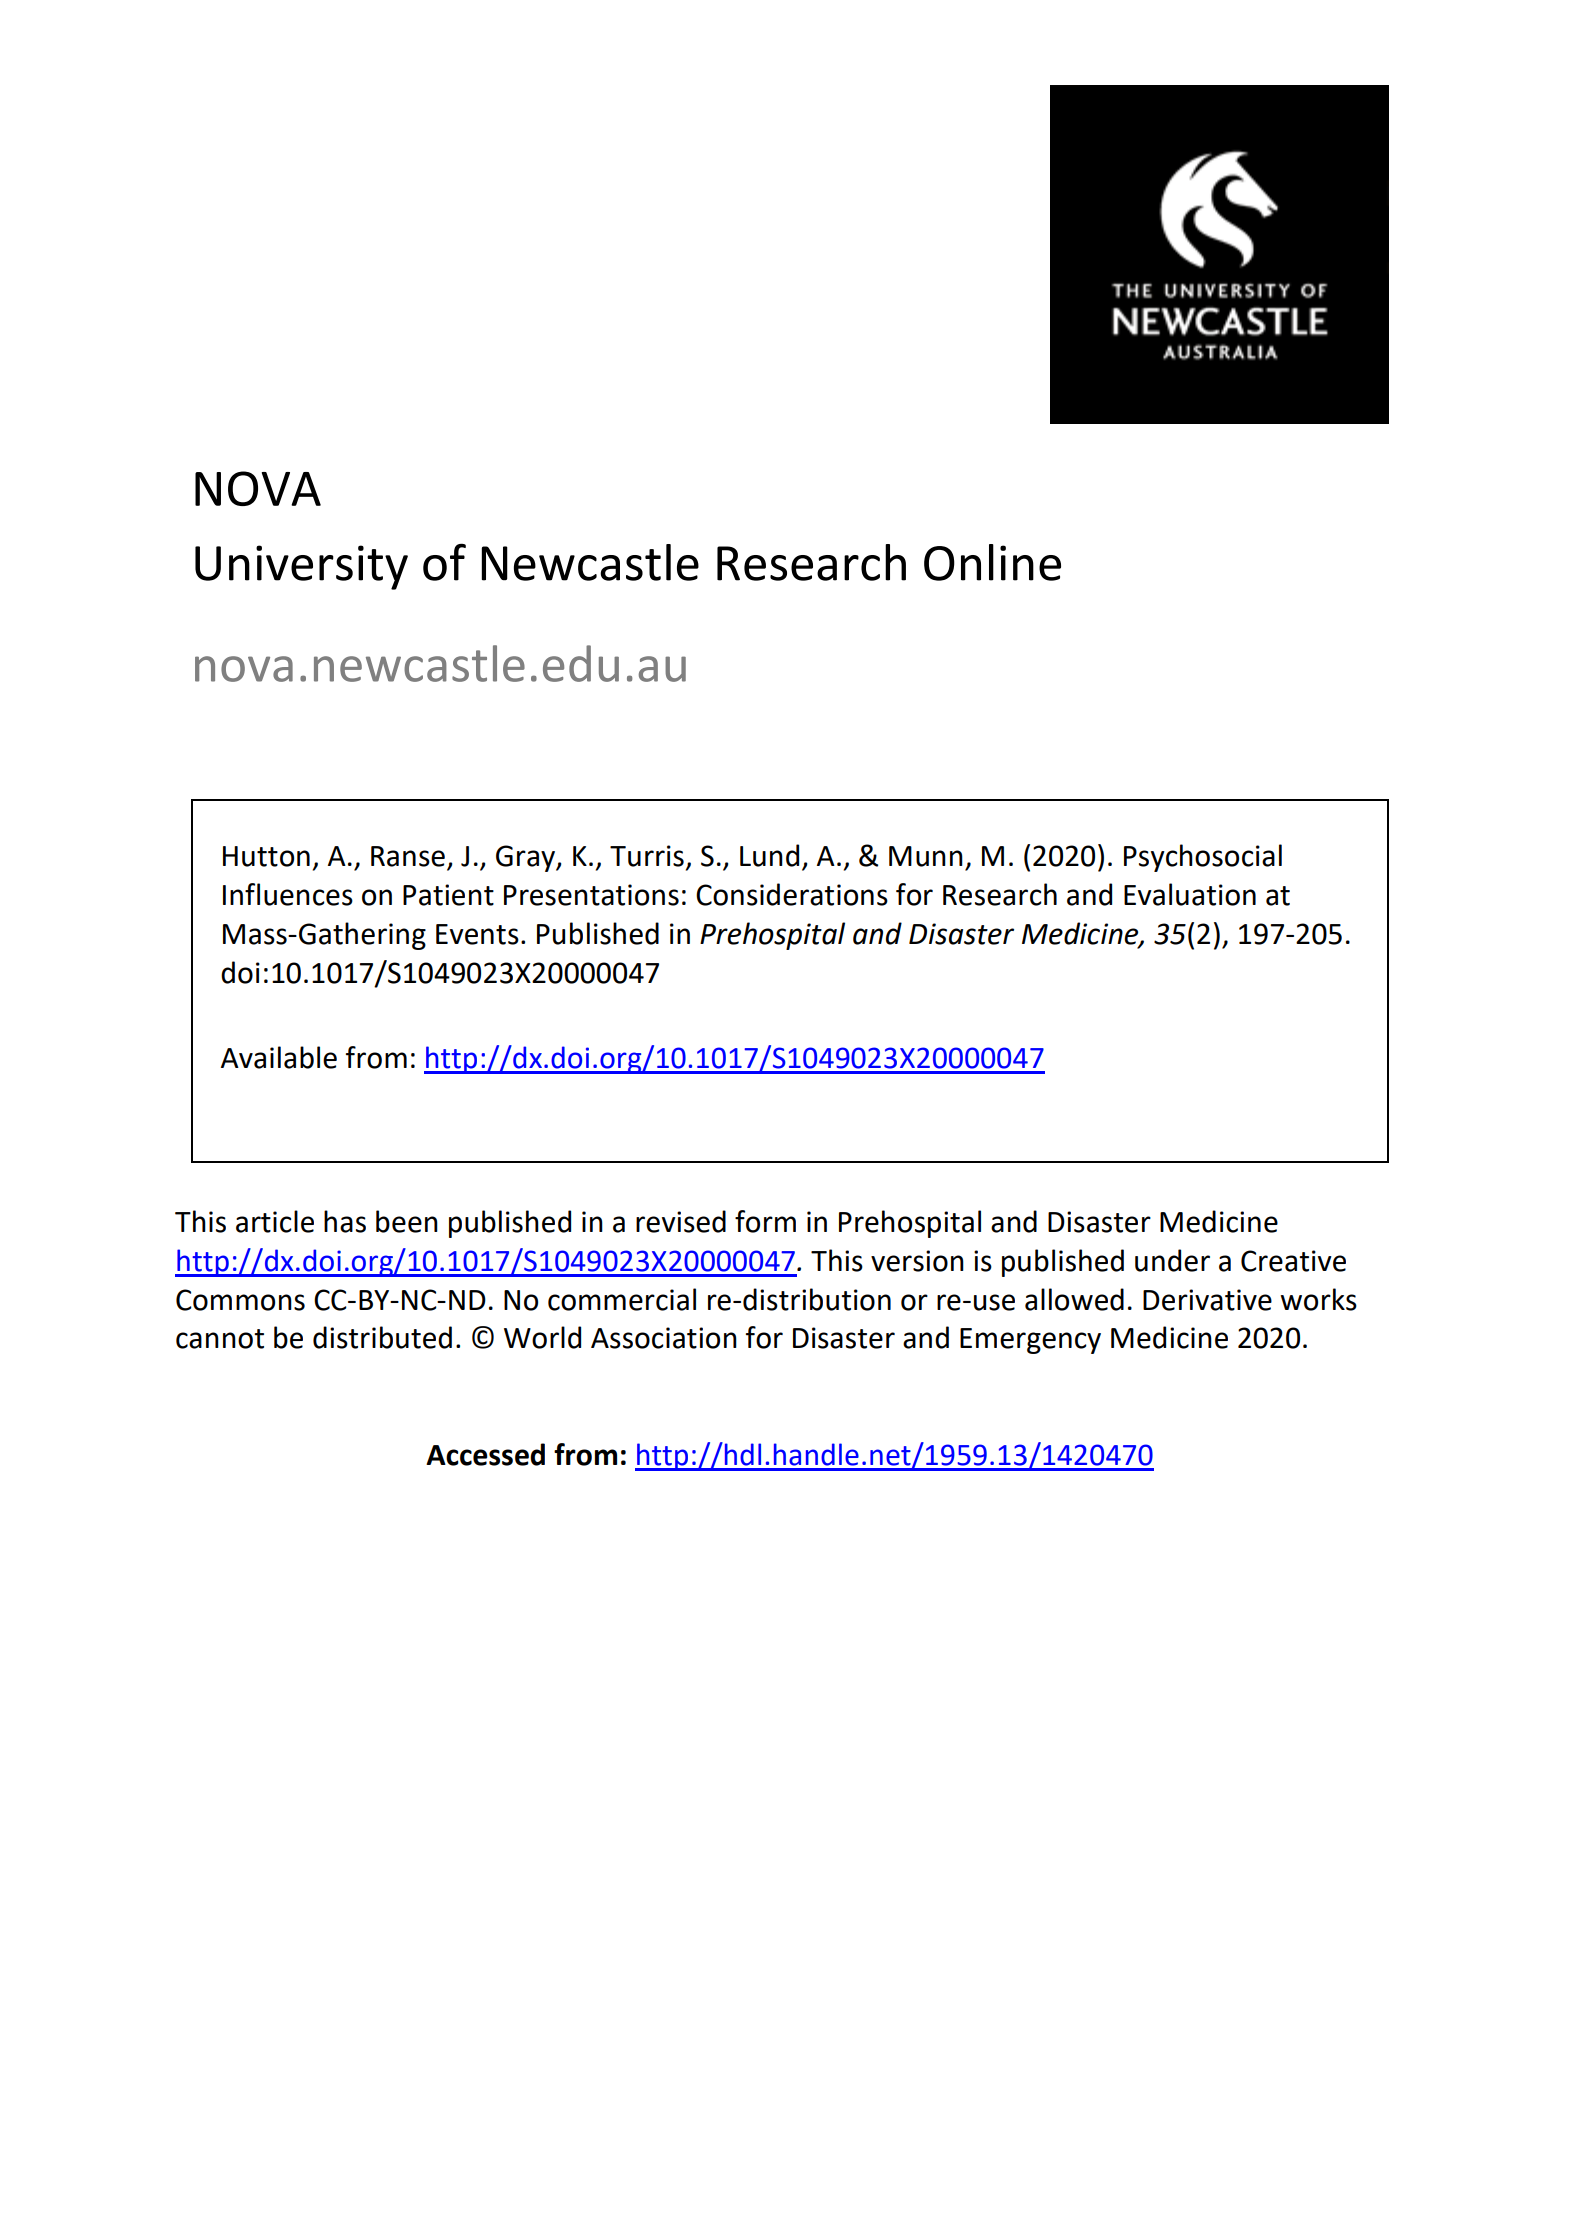  I want to click on Psychosocial, so click(1203, 858).
